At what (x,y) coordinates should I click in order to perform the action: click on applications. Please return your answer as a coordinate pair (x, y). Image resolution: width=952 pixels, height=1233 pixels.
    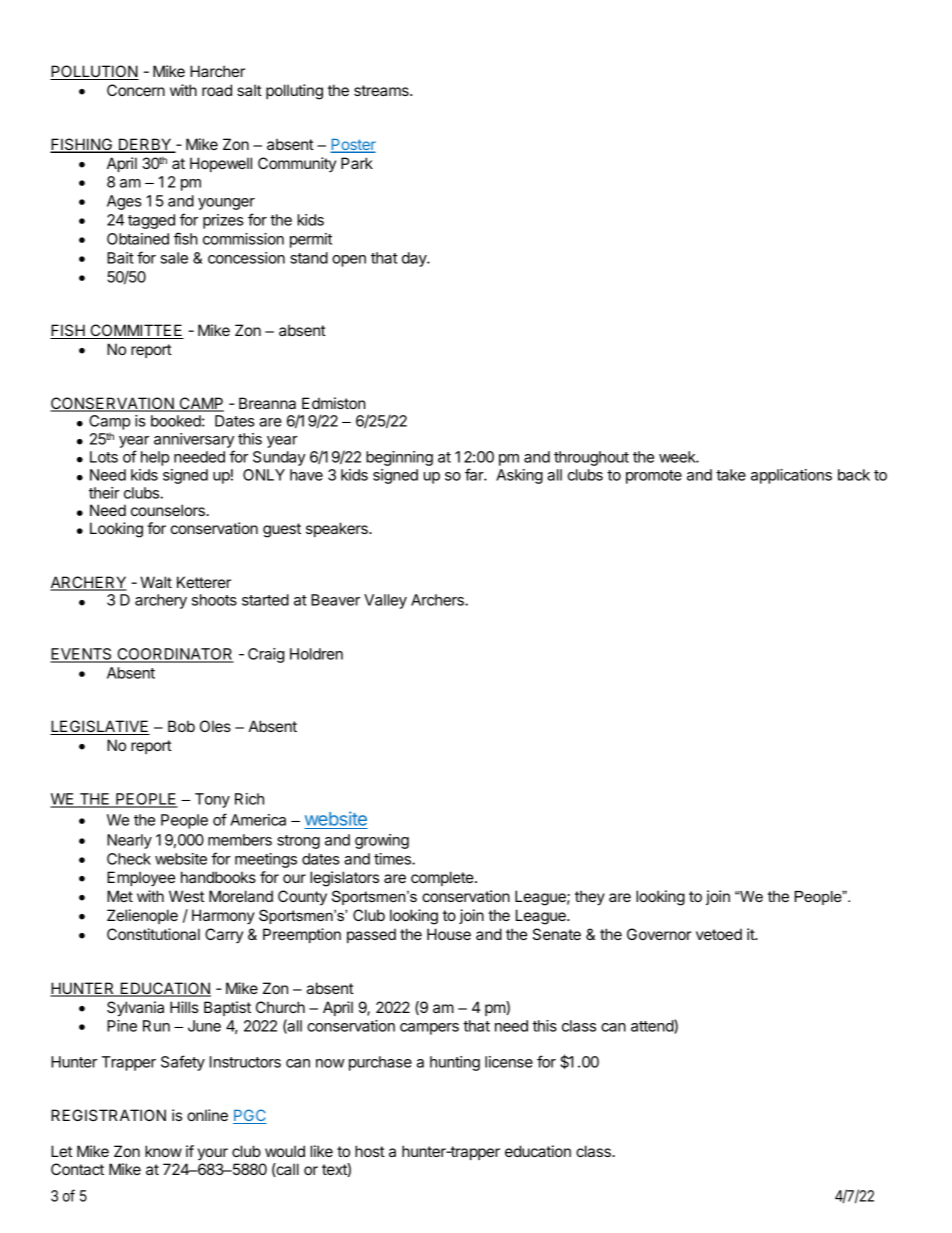
    Looking at the image, I should click on (791, 476).
